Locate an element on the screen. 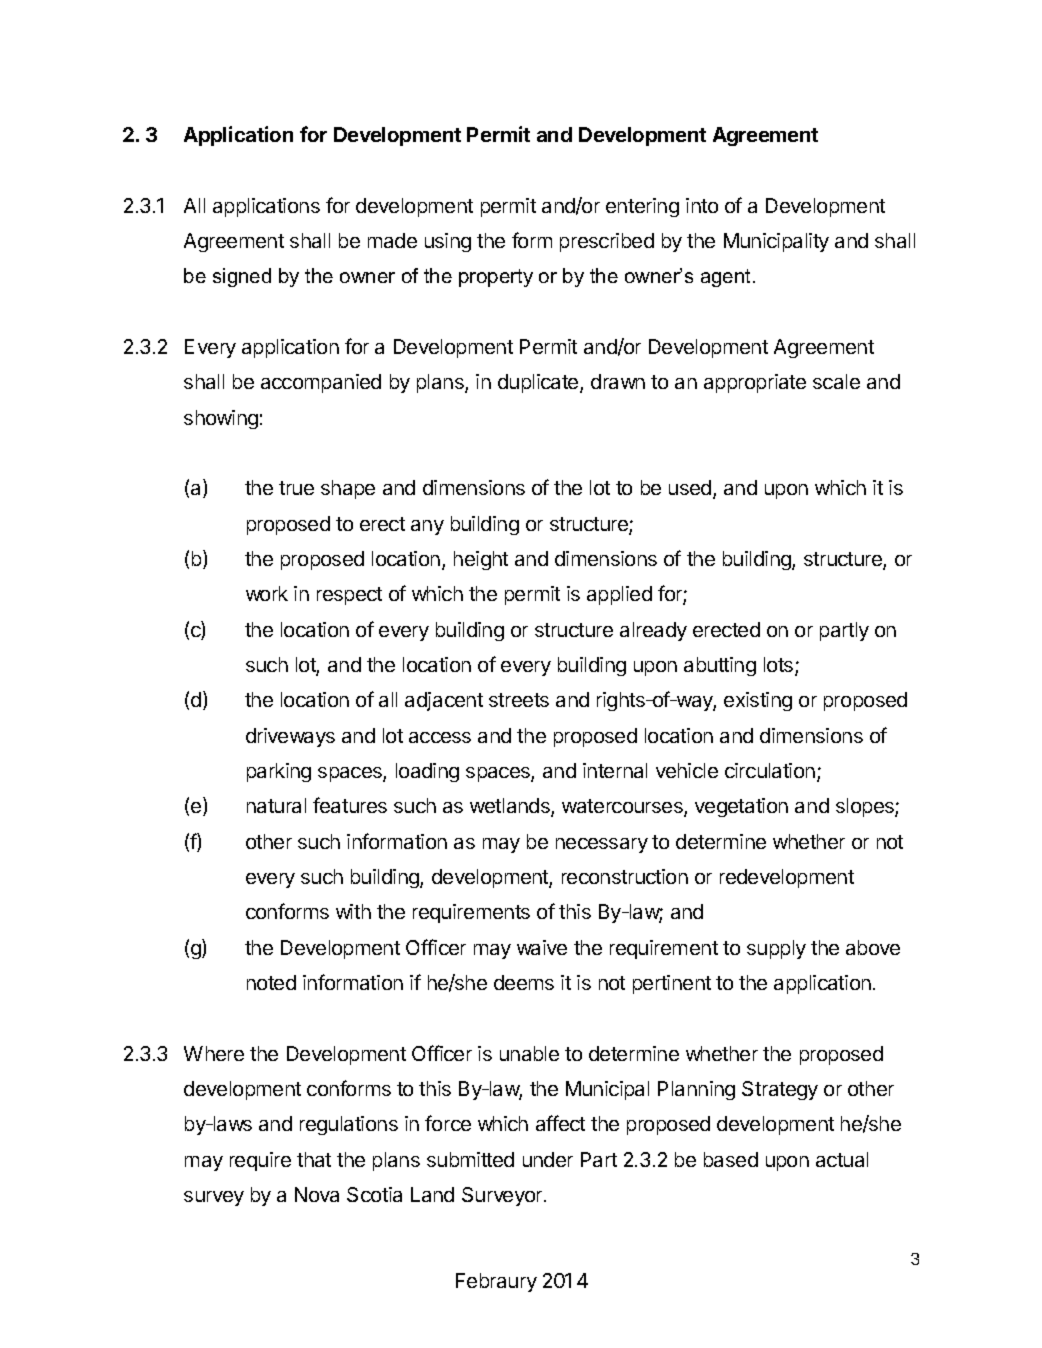 Image resolution: width=1042 pixels, height=1348 pixels. necessary is located at coordinates (602, 845).
